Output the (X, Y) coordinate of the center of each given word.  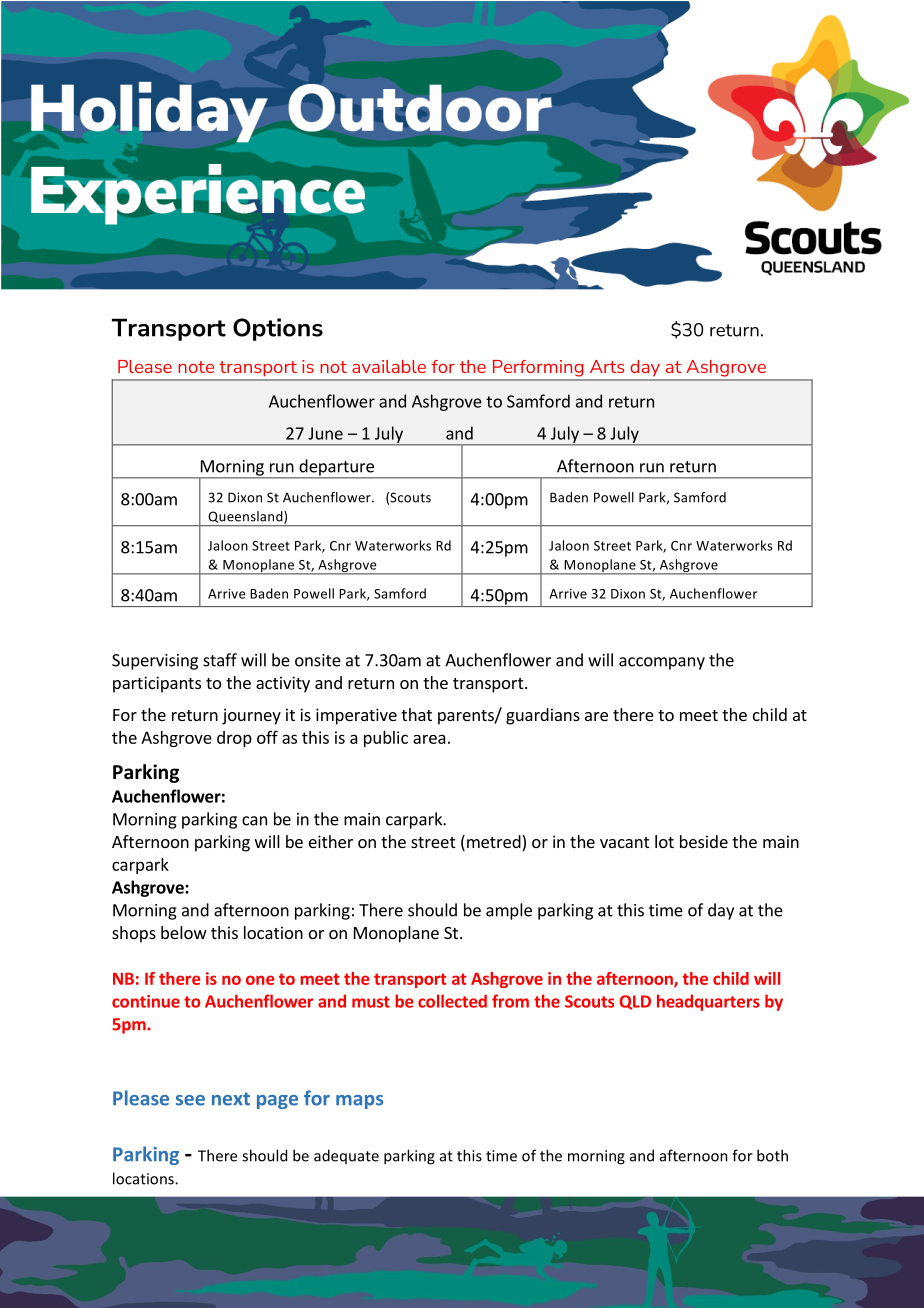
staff (220, 660)
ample (509, 911)
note (196, 367)
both (772, 1155)
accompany (662, 663)
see (190, 1100)
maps (359, 1102)
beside (704, 841)
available (389, 366)
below (184, 932)
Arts (607, 366)
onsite (318, 660)
